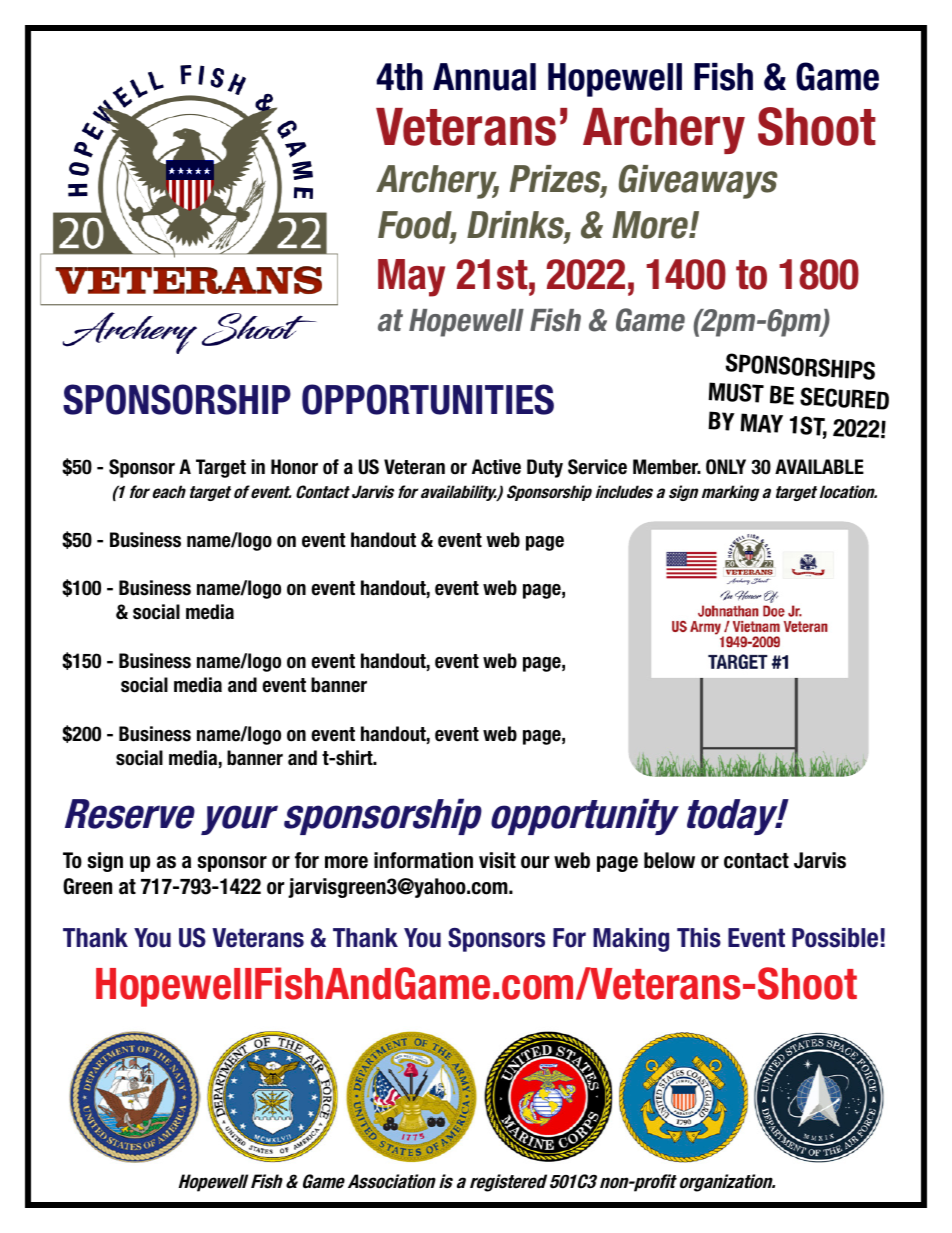 This screenshot has width=952, height=1233. I want to click on Member, so click(667, 467).
